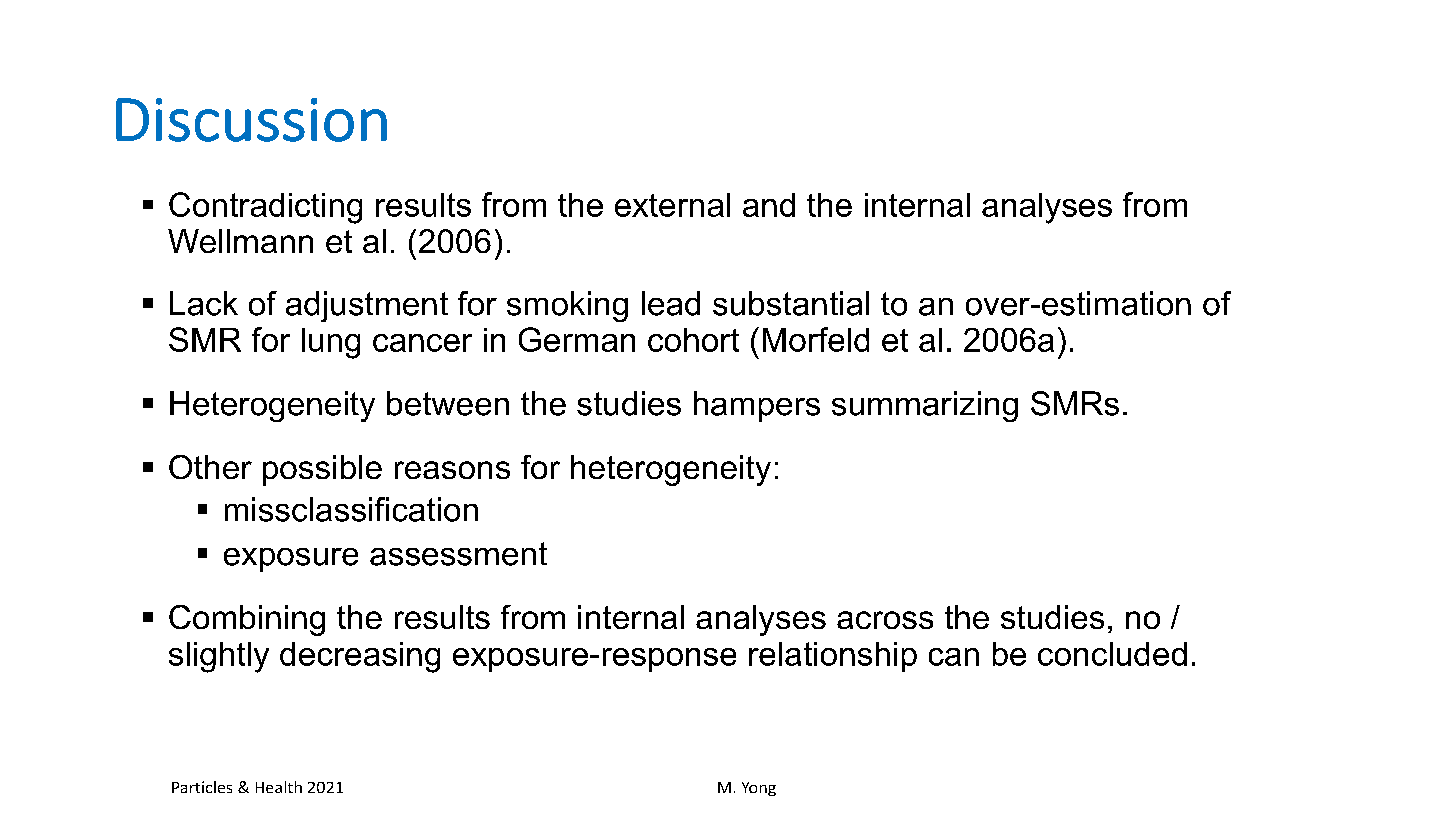 This screenshot has height=819, width=1456. What do you see at coordinates (925, 406) in the screenshot?
I see `summarizing` at bounding box center [925, 406].
